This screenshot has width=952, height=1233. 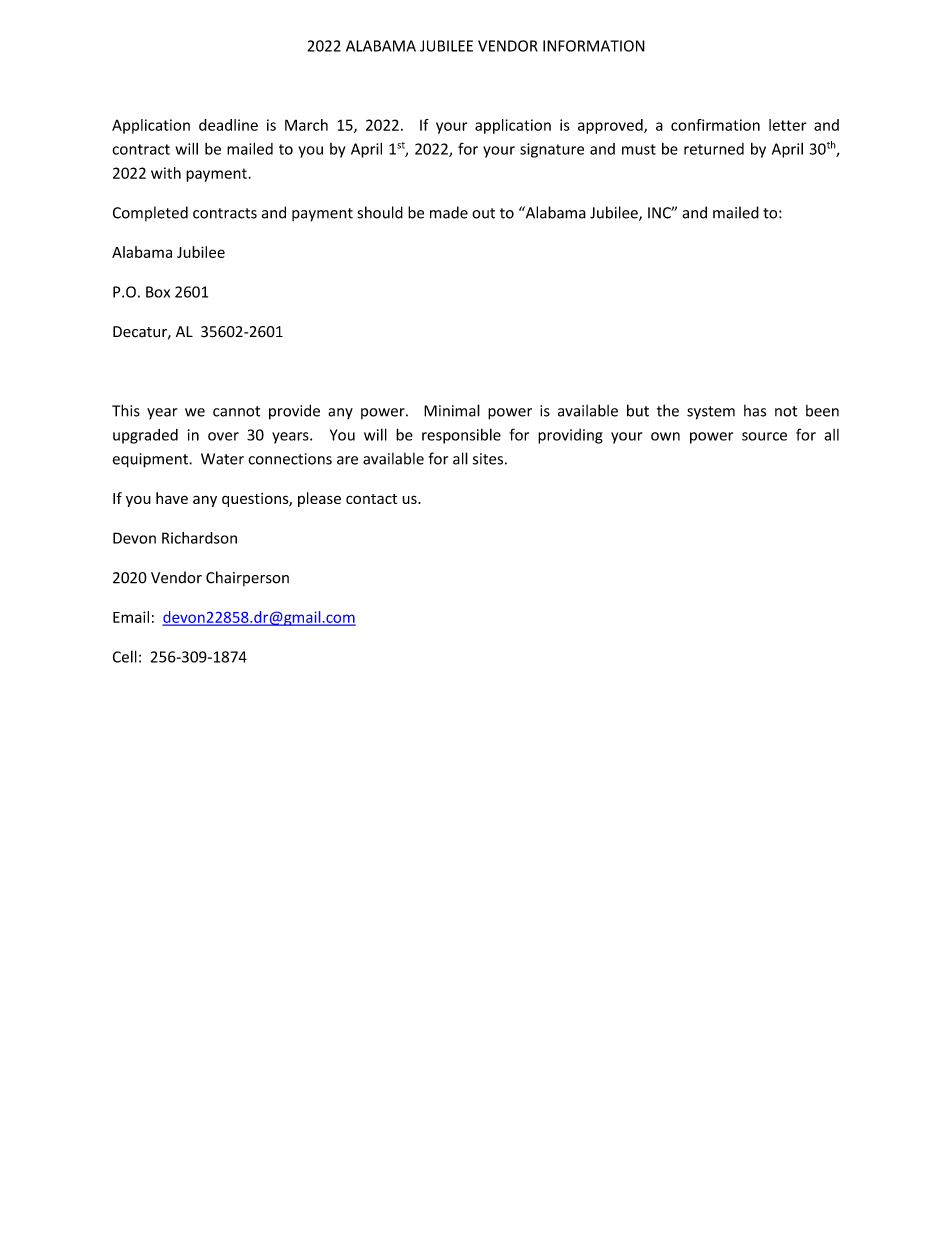 I want to click on INFORMATION, so click(x=594, y=46).
